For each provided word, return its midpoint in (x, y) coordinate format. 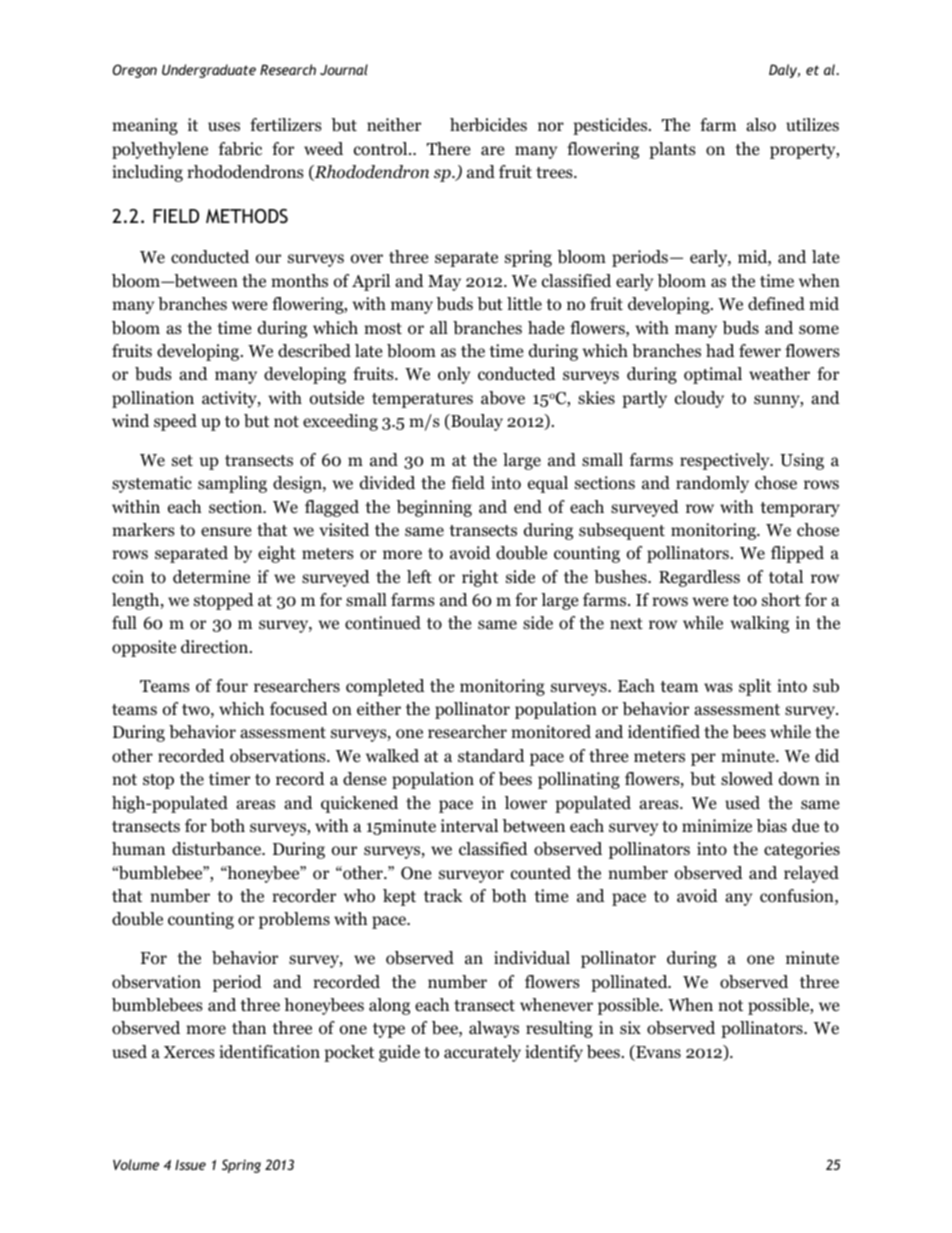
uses (224, 127)
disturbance (217, 849)
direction (216, 647)
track (443, 895)
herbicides (488, 125)
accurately (482, 1053)
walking (759, 624)
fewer (760, 350)
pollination (153, 399)
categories (802, 850)
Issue (190, 1165)
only (454, 375)
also (761, 125)
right (480, 578)
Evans (657, 1053)
